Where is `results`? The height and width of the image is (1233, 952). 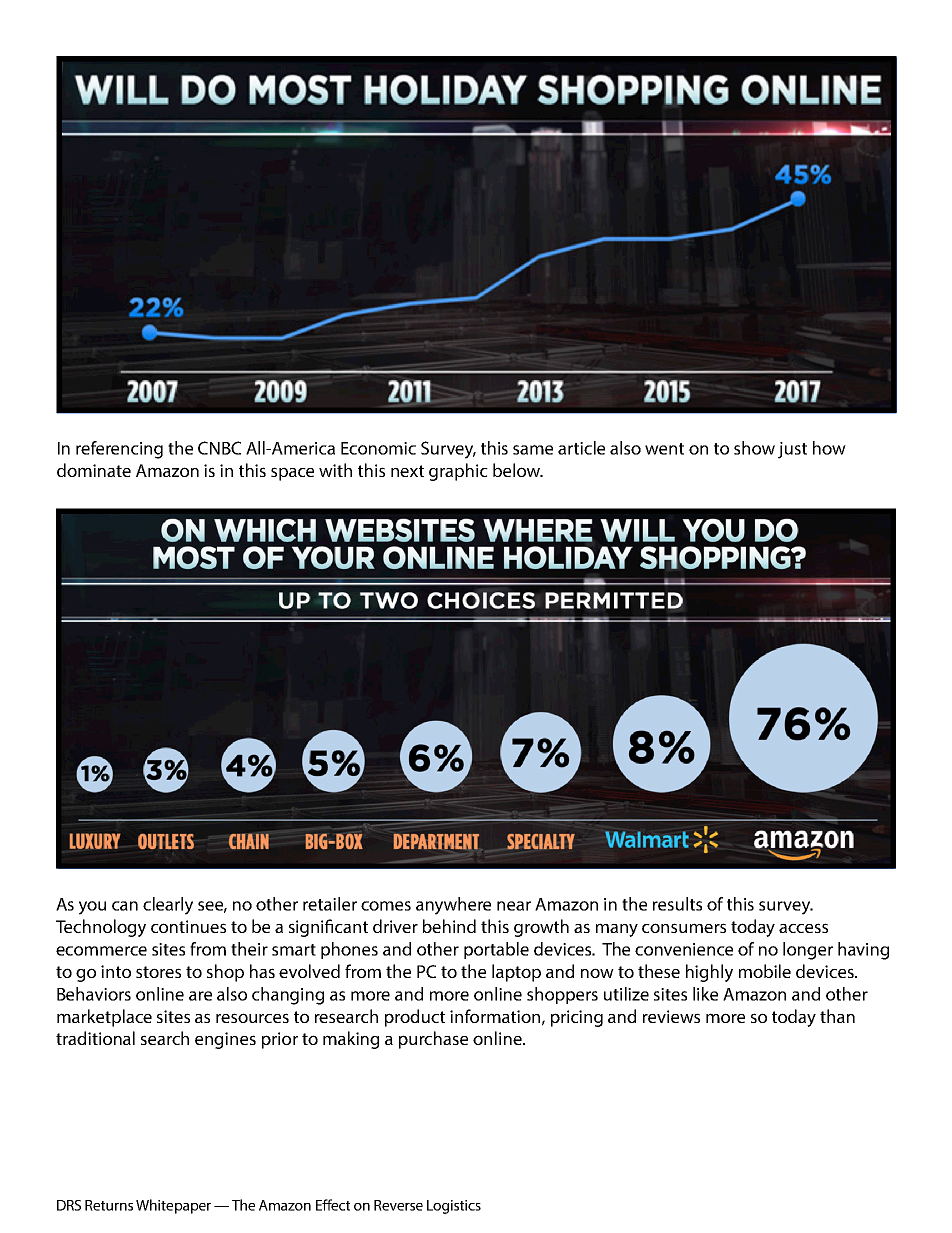 results is located at coordinates (677, 904).
